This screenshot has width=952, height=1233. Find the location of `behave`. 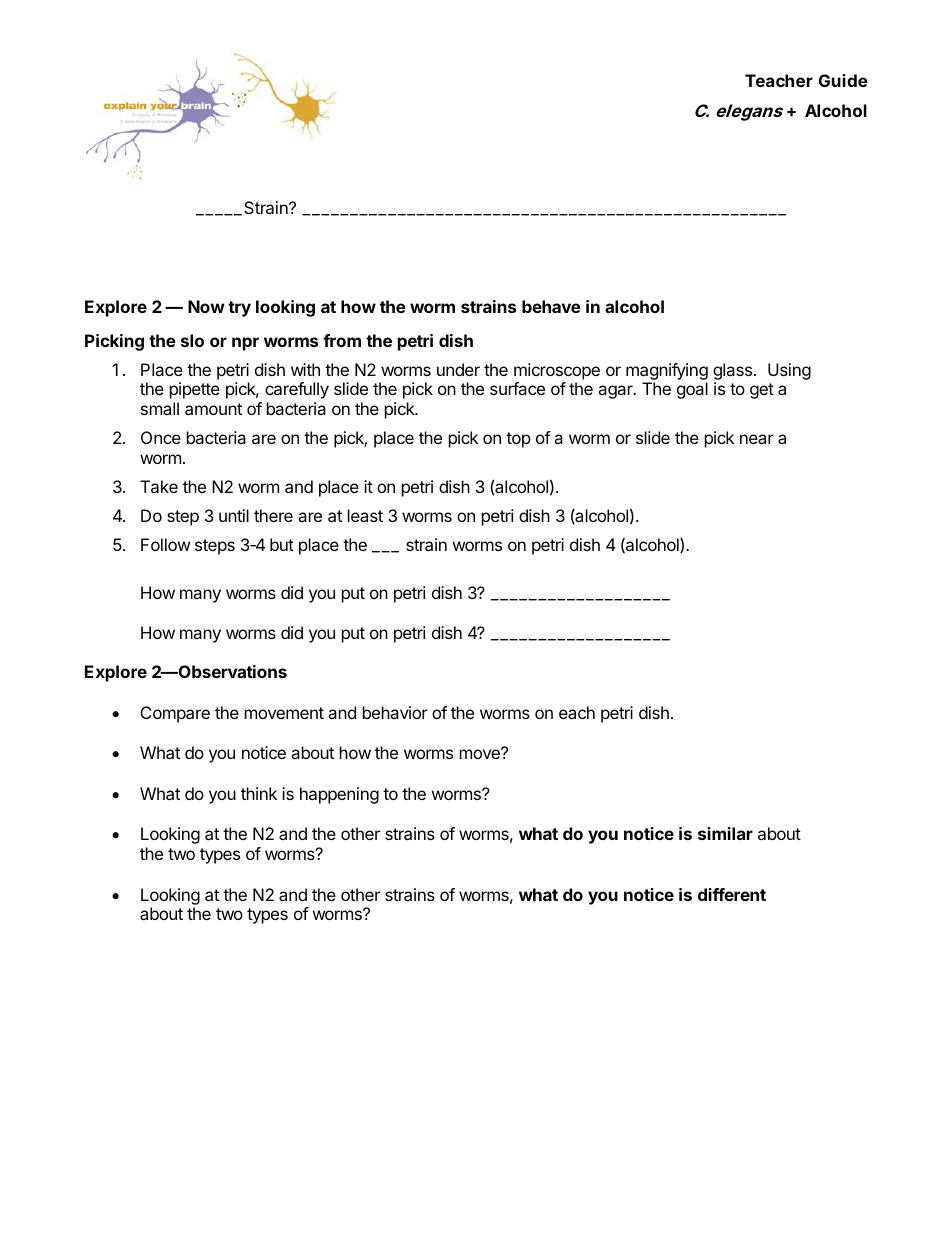

behave is located at coordinates (551, 306).
